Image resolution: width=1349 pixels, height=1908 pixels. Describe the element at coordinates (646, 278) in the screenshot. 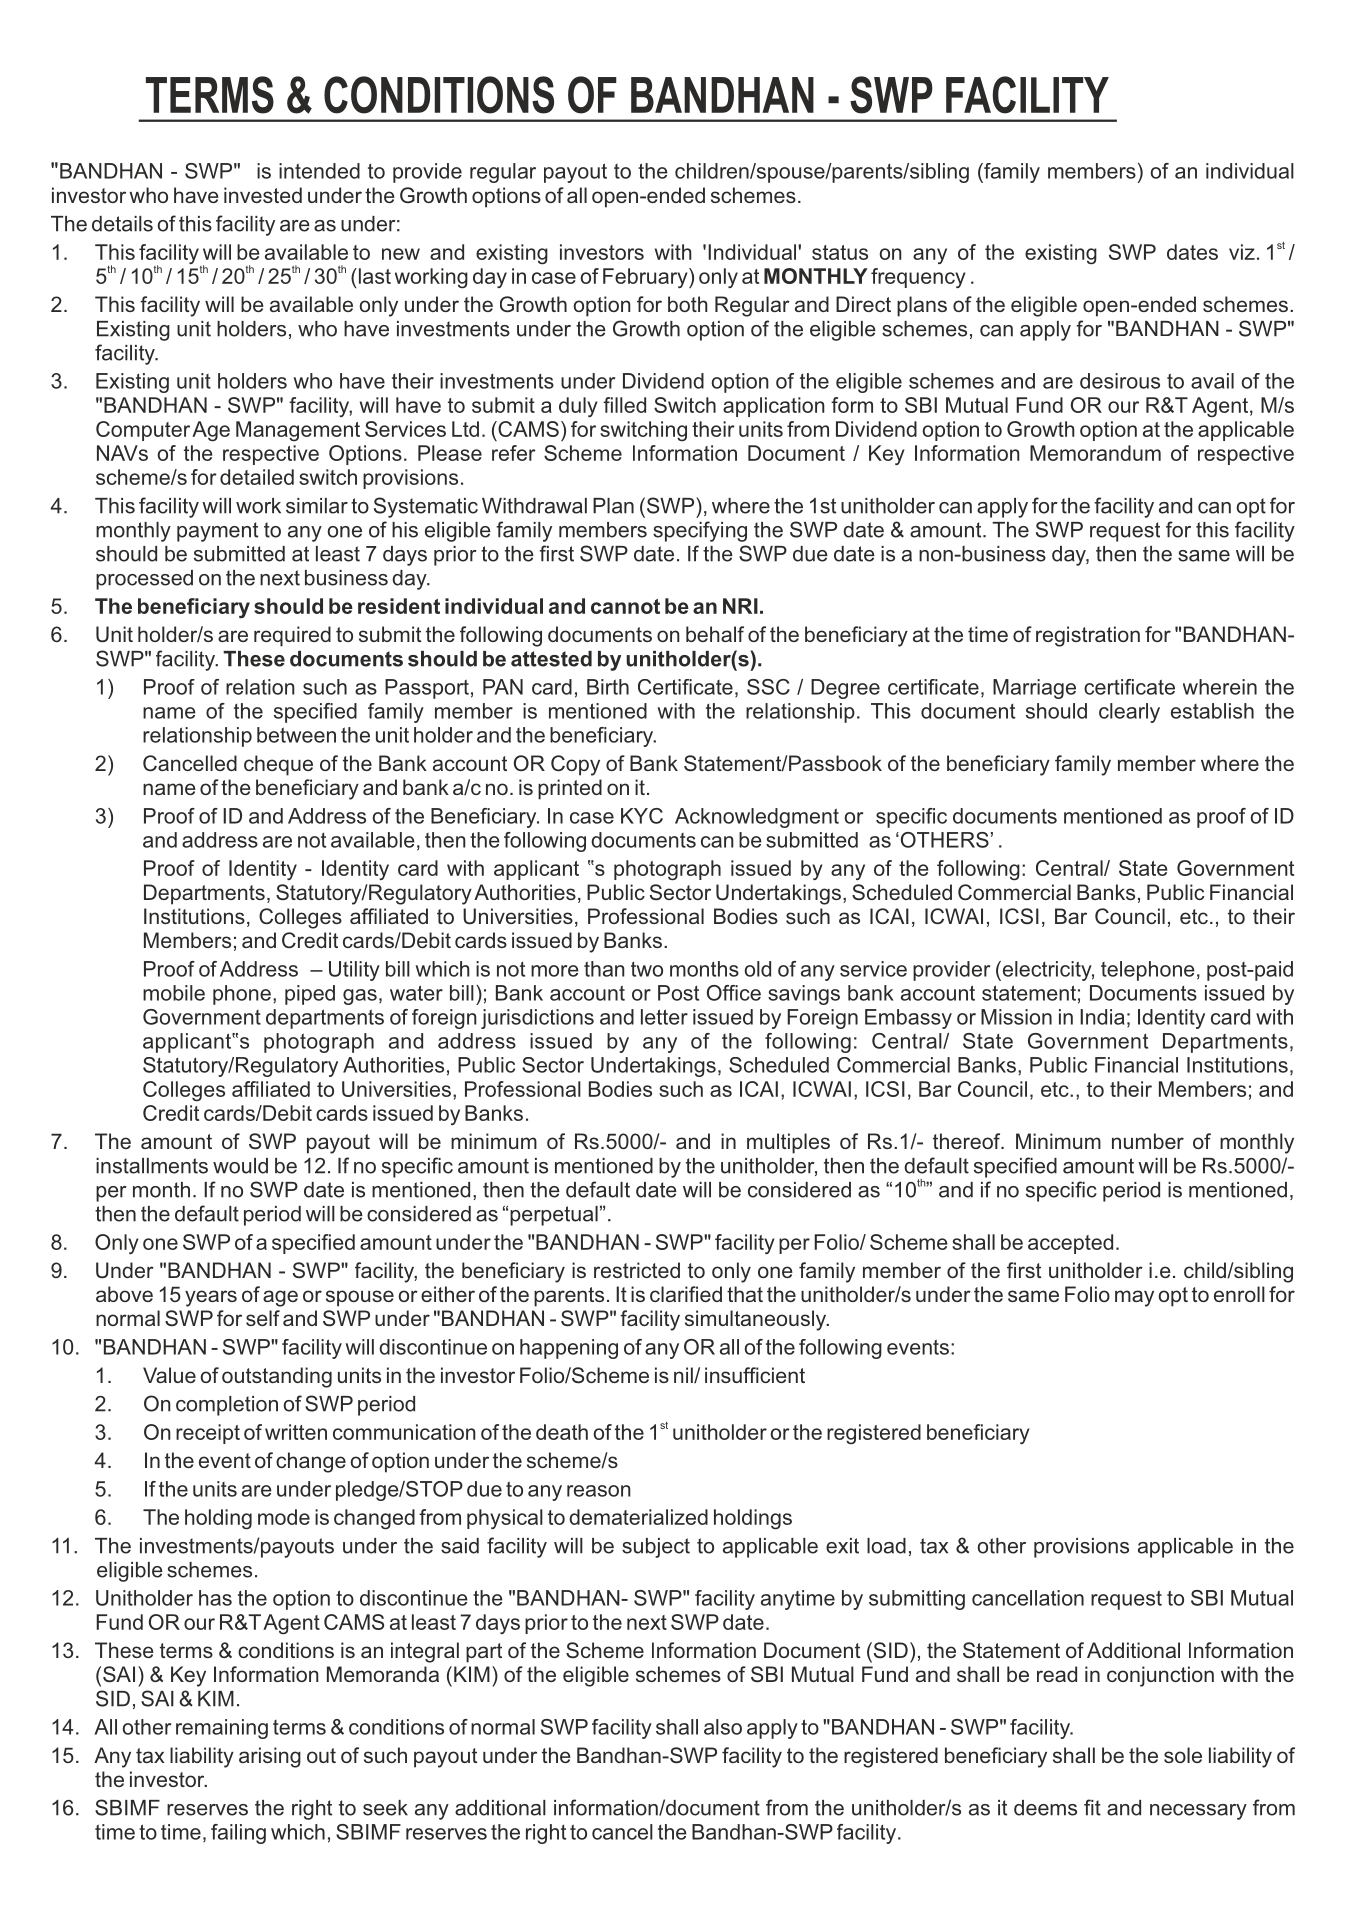

I see `February` at that location.
